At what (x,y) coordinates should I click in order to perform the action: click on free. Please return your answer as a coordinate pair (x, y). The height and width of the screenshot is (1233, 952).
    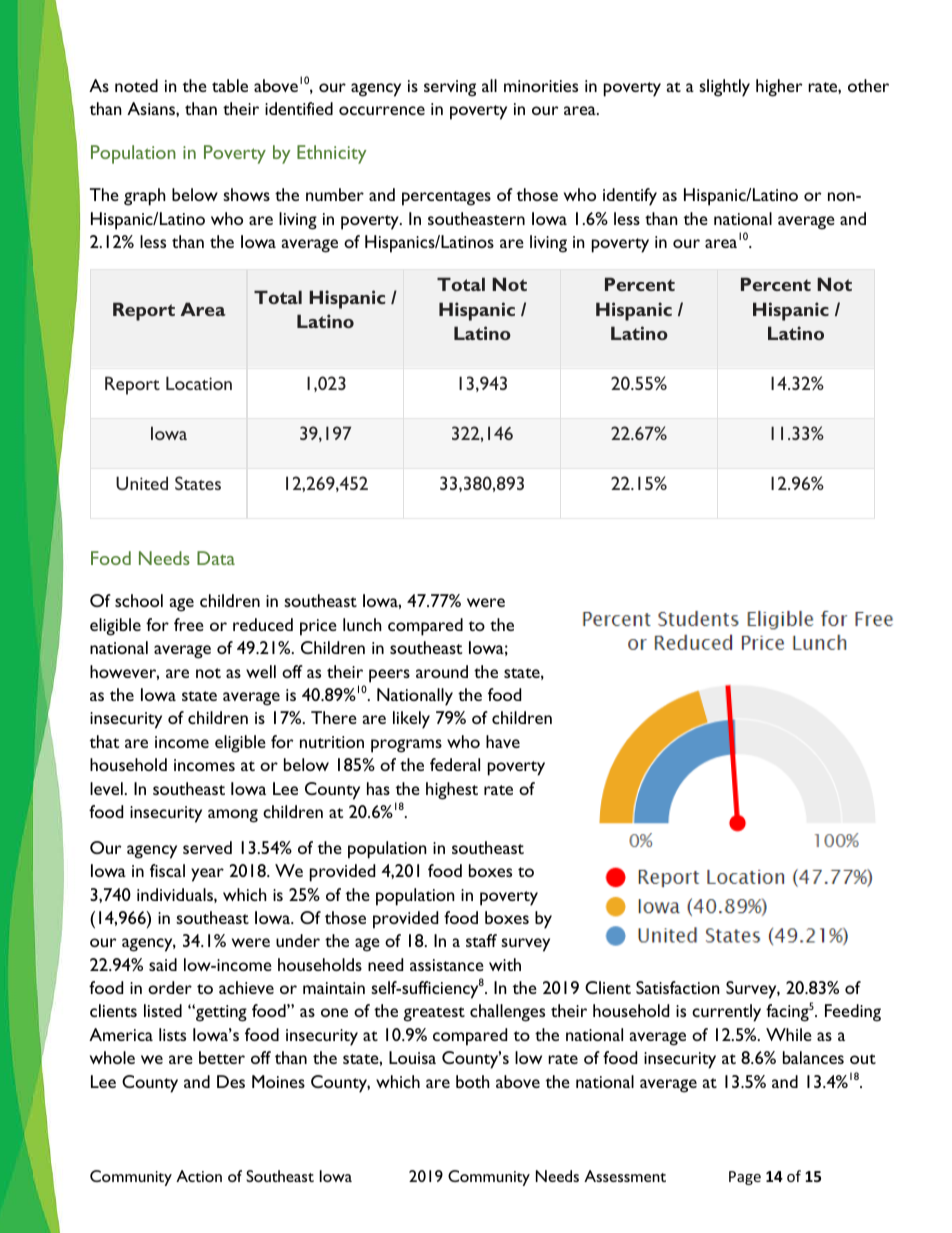
    Looking at the image, I should click on (189, 624).
